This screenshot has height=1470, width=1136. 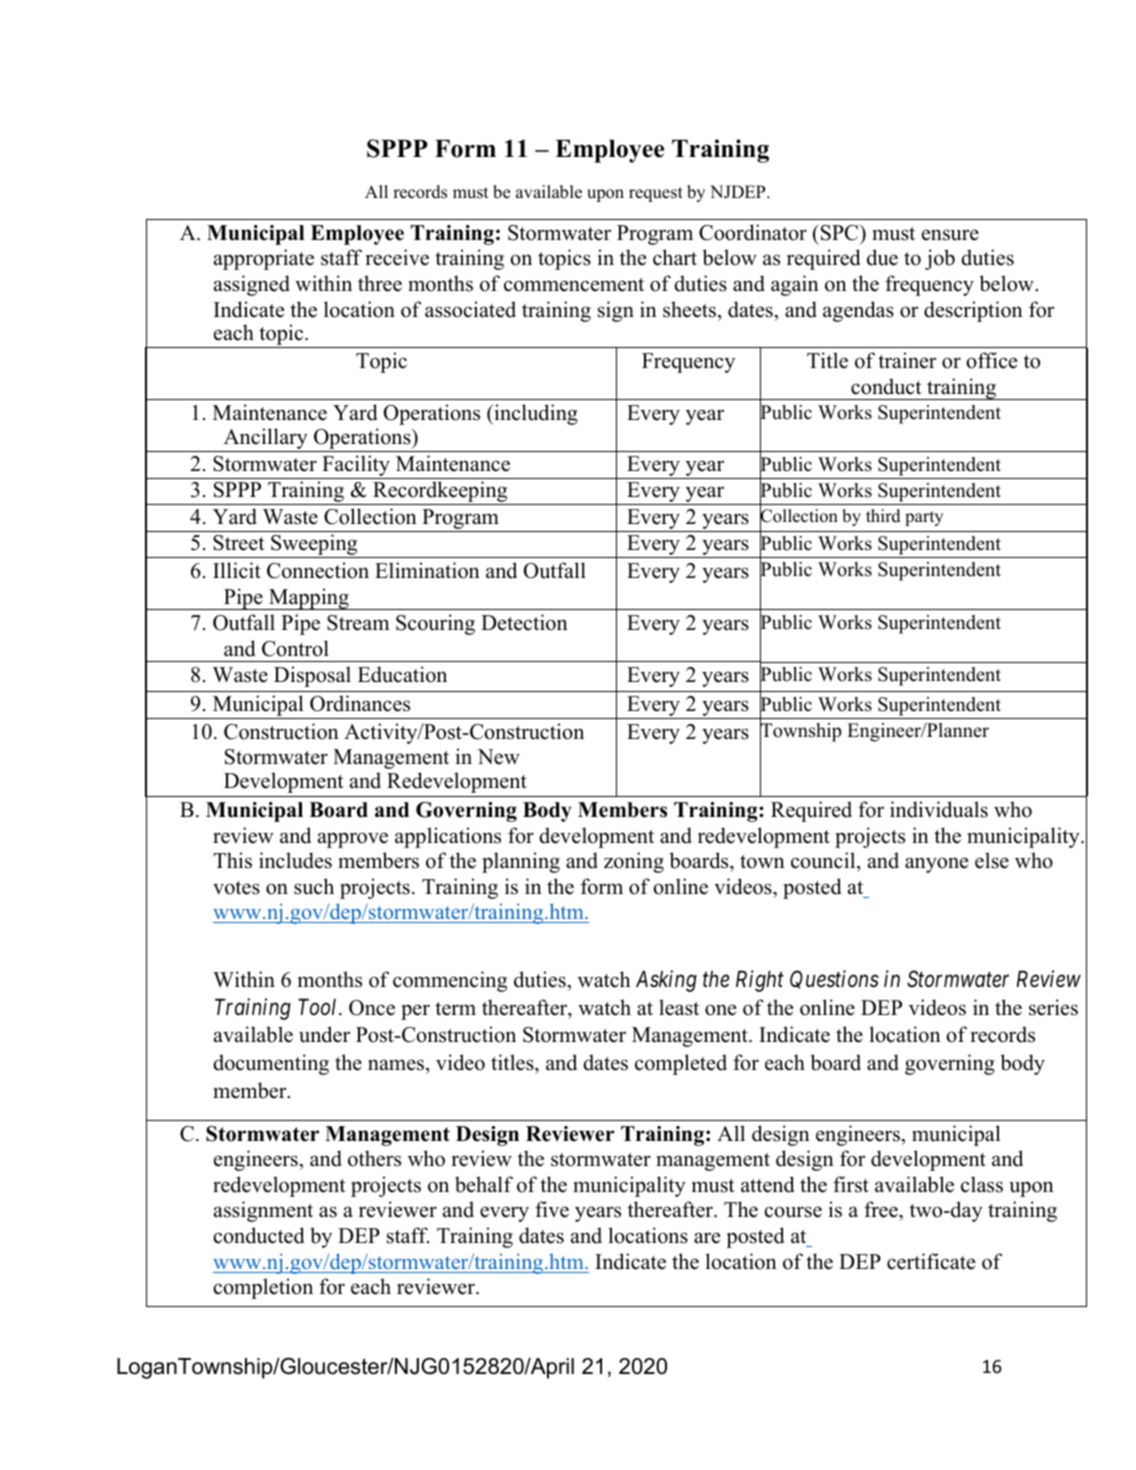 What do you see at coordinates (950, 235) in the screenshot?
I see `ensure` at bounding box center [950, 235].
